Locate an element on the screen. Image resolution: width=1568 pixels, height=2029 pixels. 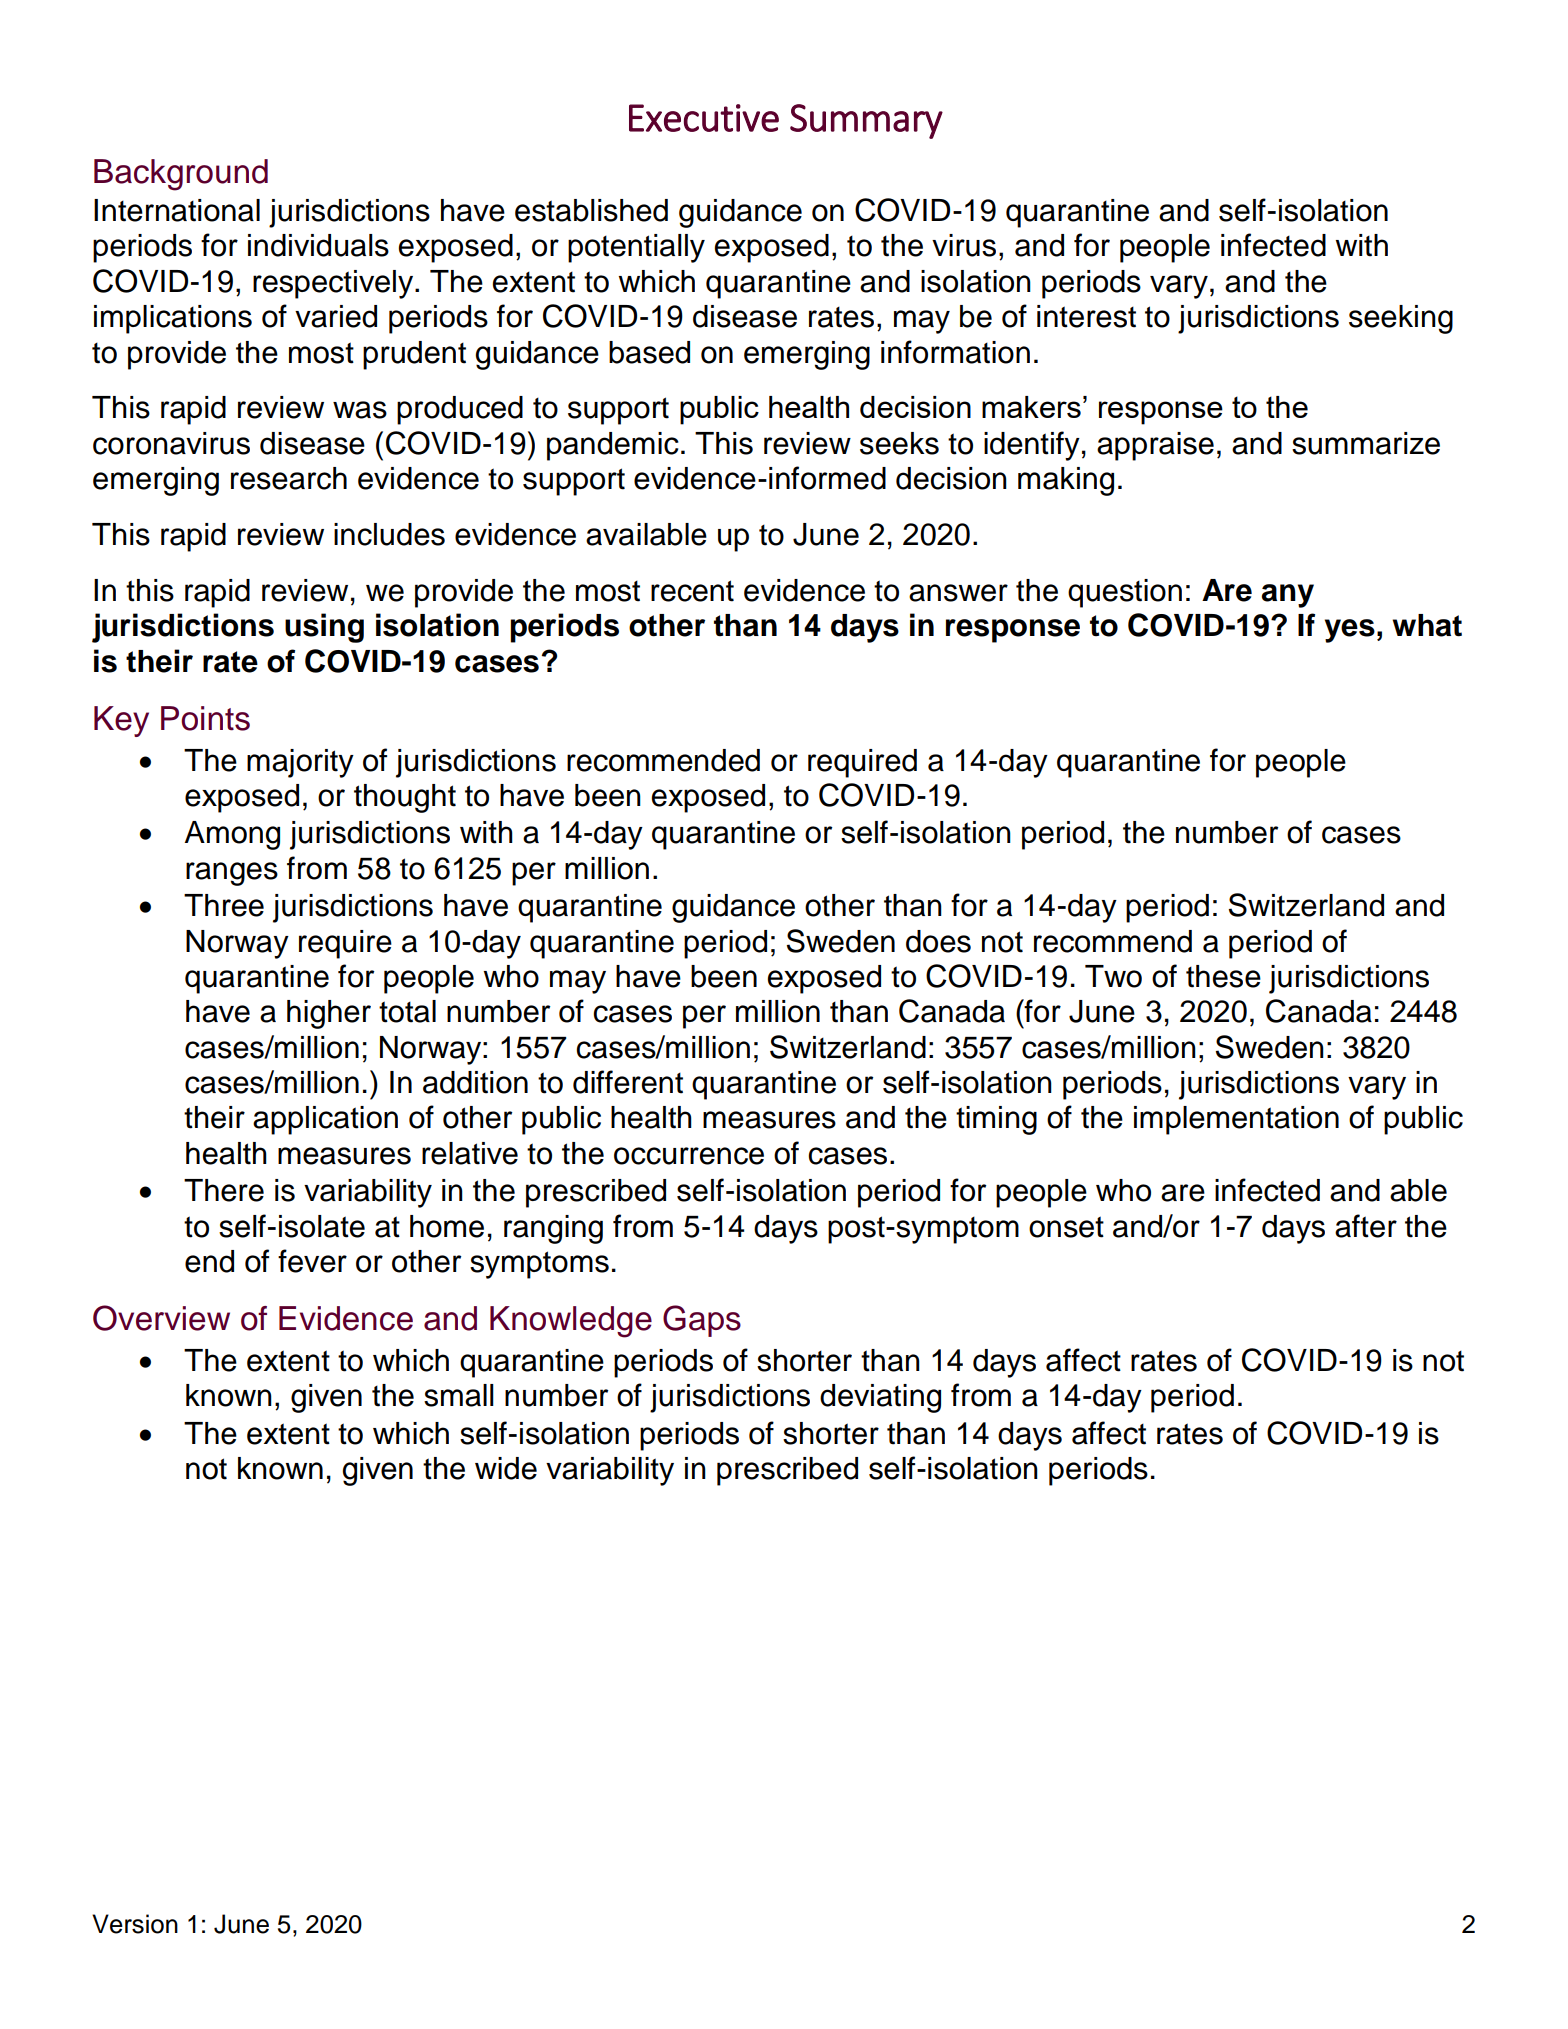
does is located at coordinates (938, 941).
